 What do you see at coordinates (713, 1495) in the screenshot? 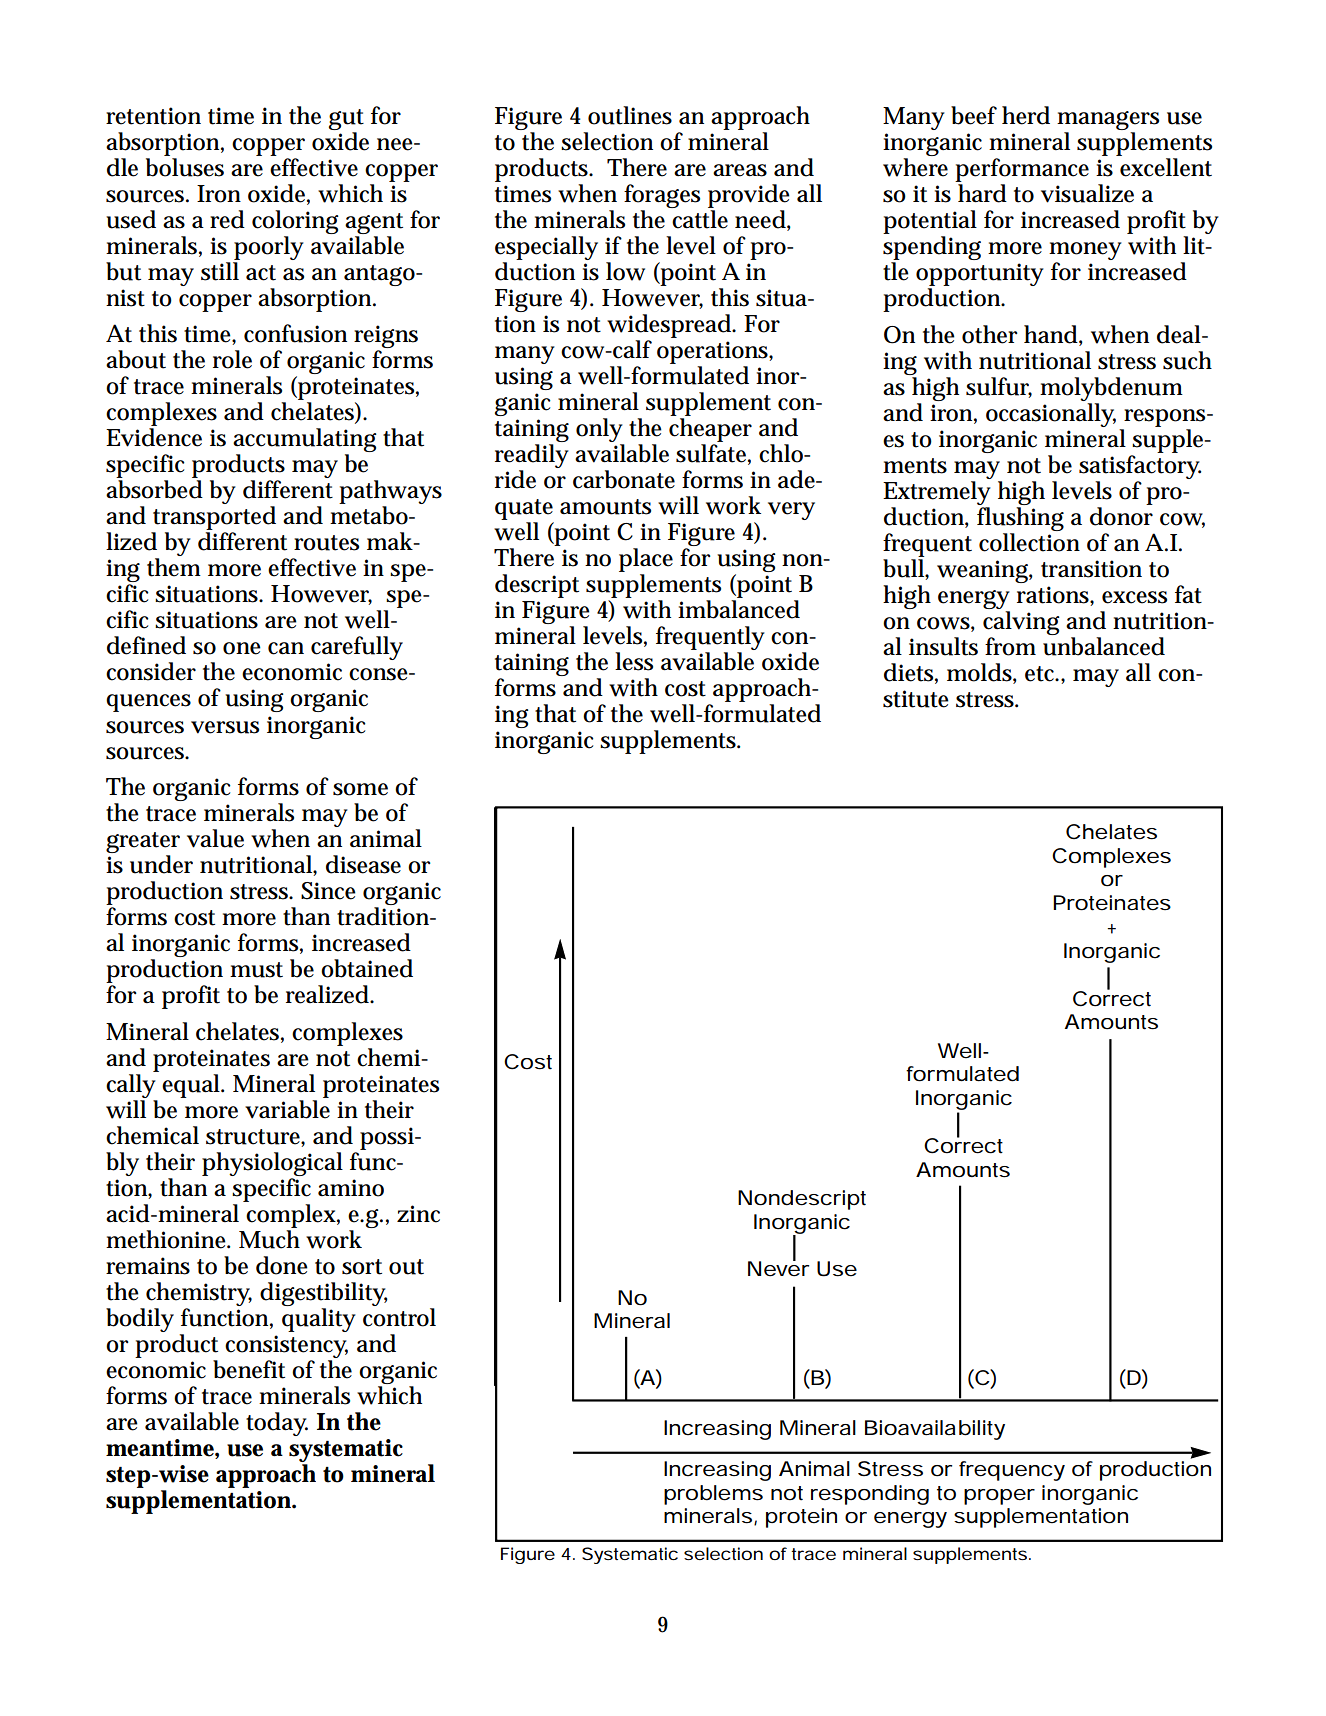
I see `problems` at bounding box center [713, 1495].
